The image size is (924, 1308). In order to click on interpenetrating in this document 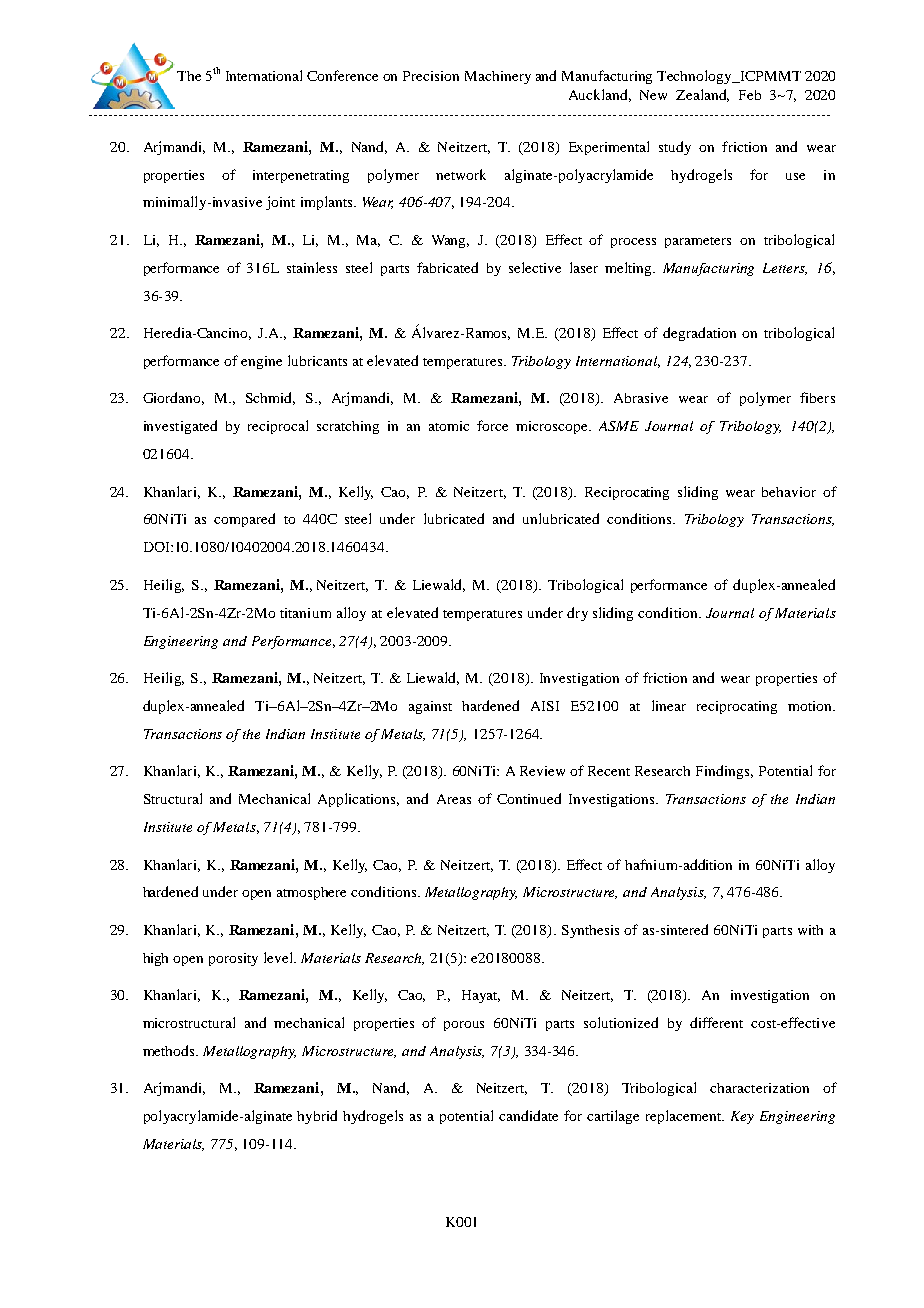, I will do `click(301, 176)`.
